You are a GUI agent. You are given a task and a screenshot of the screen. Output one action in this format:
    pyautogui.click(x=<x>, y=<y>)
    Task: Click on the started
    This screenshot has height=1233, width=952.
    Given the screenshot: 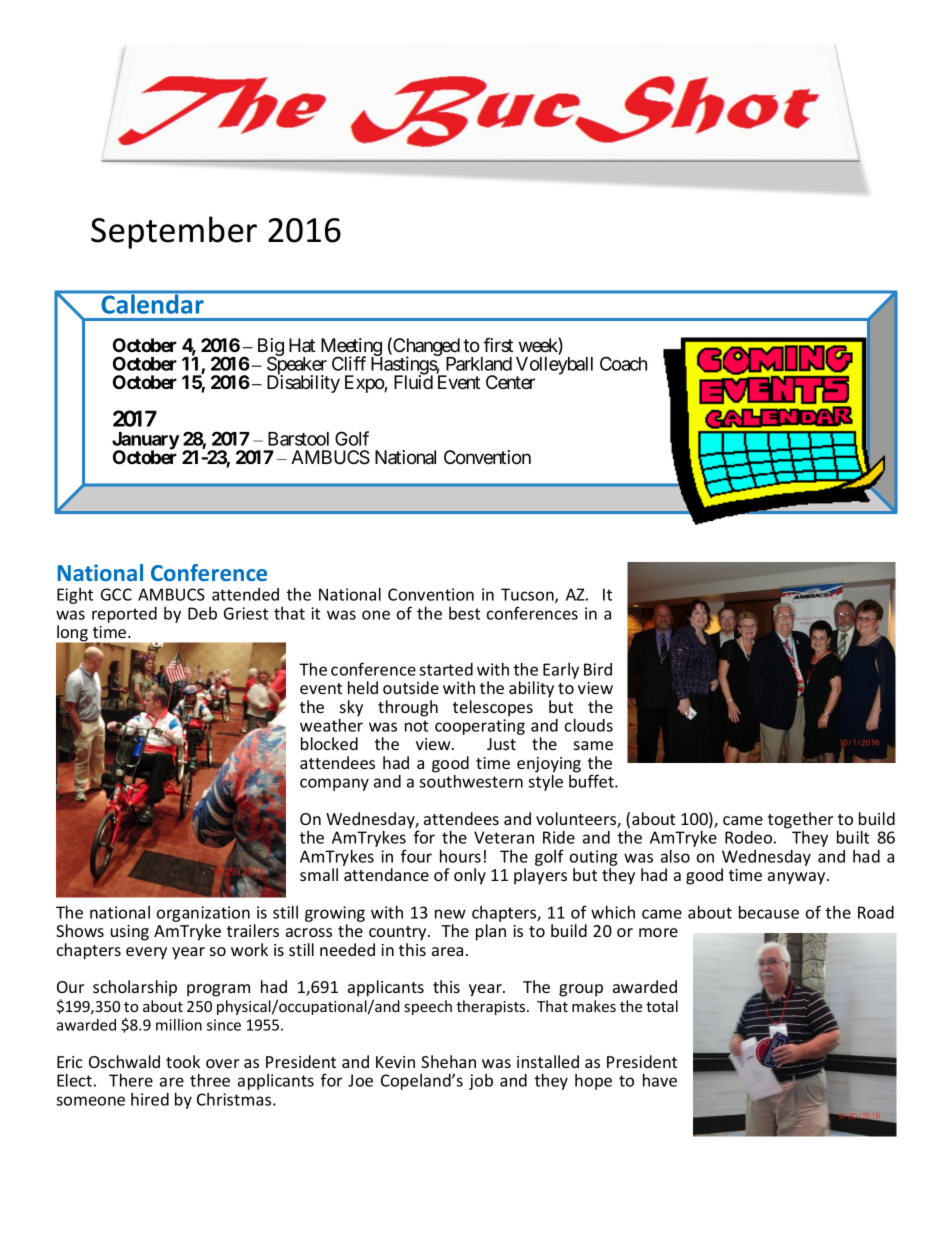 What is the action you would take?
    pyautogui.click(x=446, y=669)
